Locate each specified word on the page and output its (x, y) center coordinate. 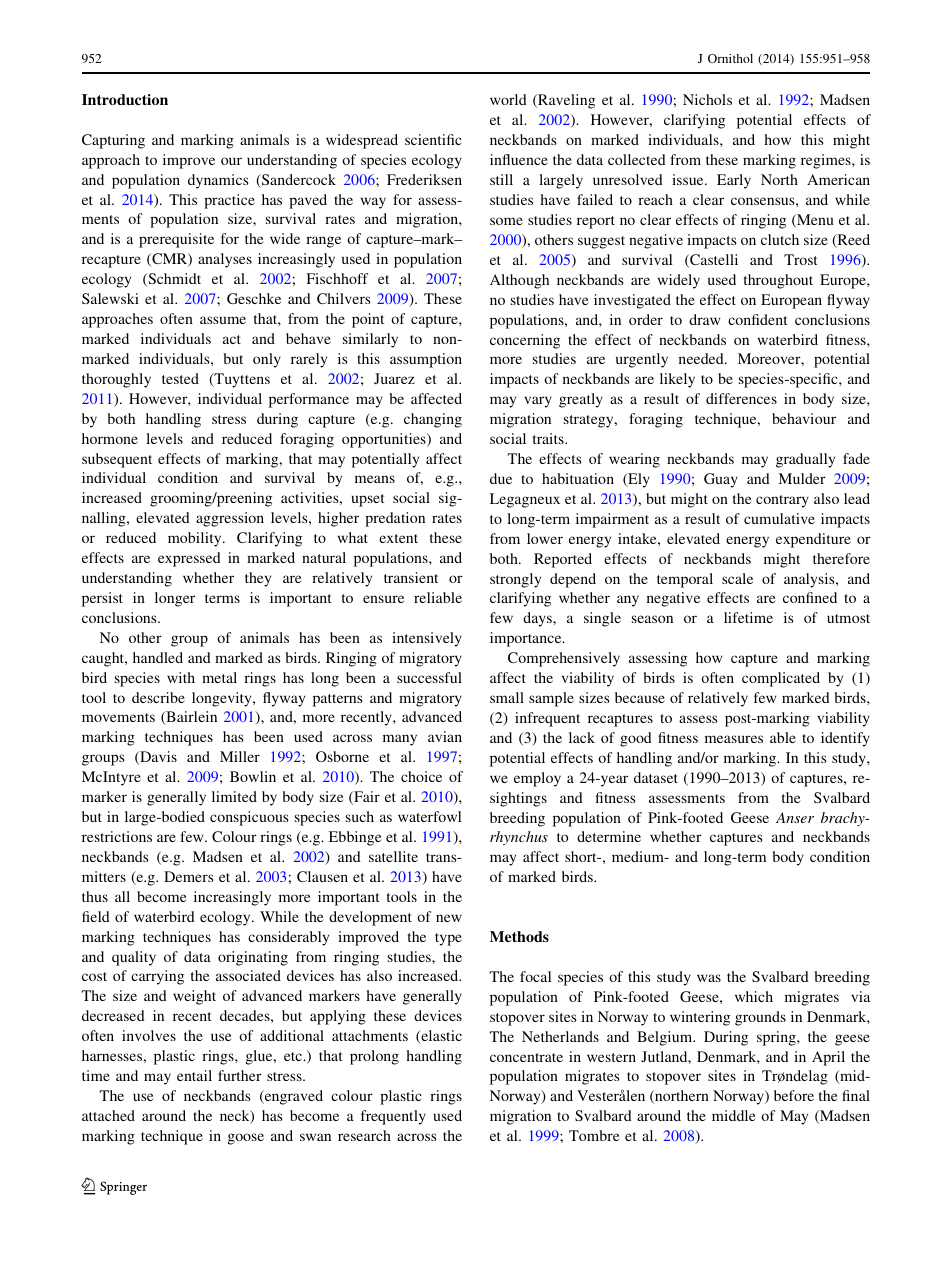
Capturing (113, 141)
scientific (433, 139)
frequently (393, 1117)
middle (734, 1115)
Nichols (707, 99)
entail (194, 1075)
